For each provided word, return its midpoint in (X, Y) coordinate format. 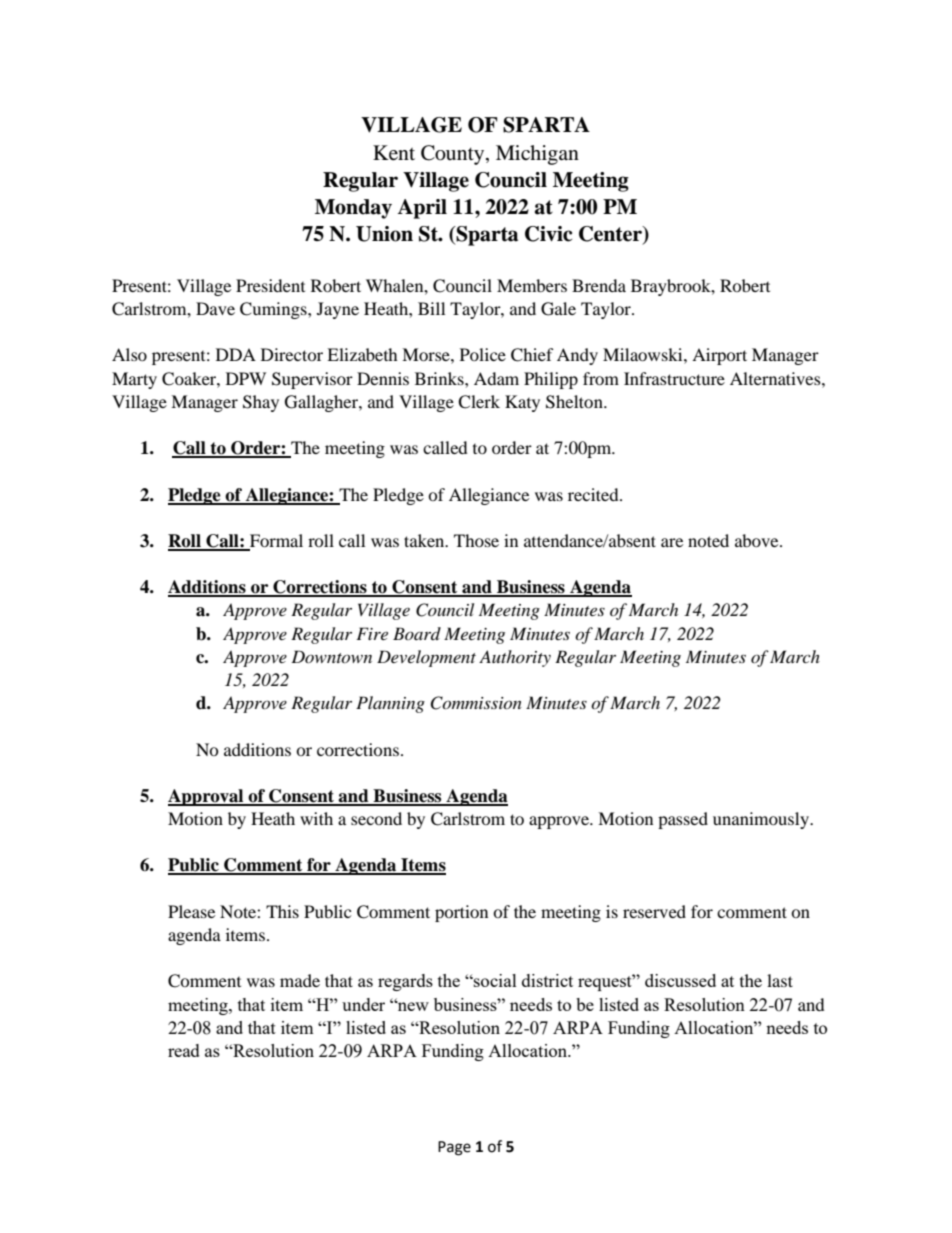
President (270, 285)
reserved (654, 911)
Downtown (331, 656)
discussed (680, 980)
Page (454, 1148)
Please (191, 911)
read (184, 1050)
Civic (548, 234)
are (672, 542)
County (454, 155)
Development (426, 658)
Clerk (479, 402)
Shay (261, 403)
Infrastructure (674, 378)
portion (461, 913)
